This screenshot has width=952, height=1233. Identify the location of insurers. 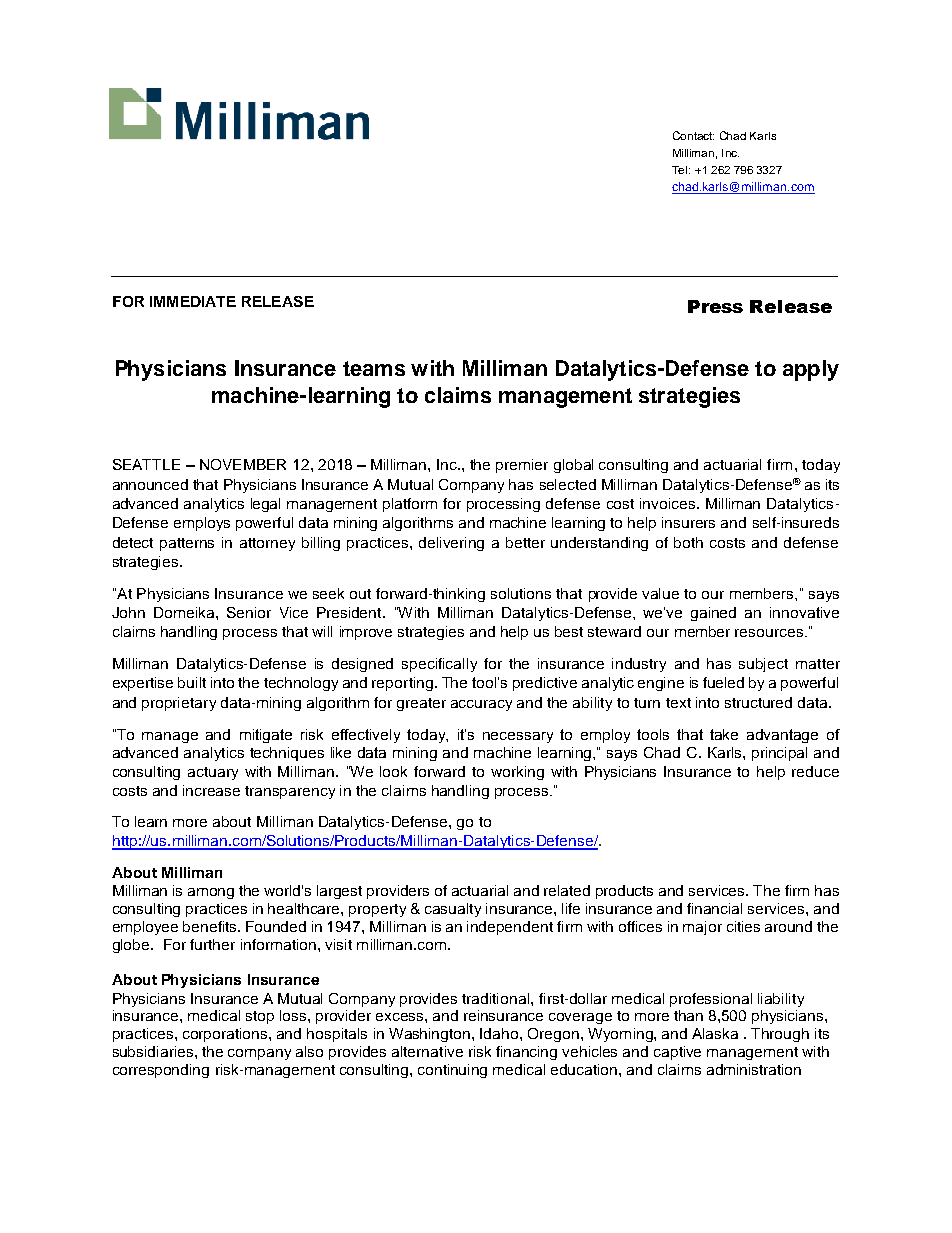
(688, 522).
